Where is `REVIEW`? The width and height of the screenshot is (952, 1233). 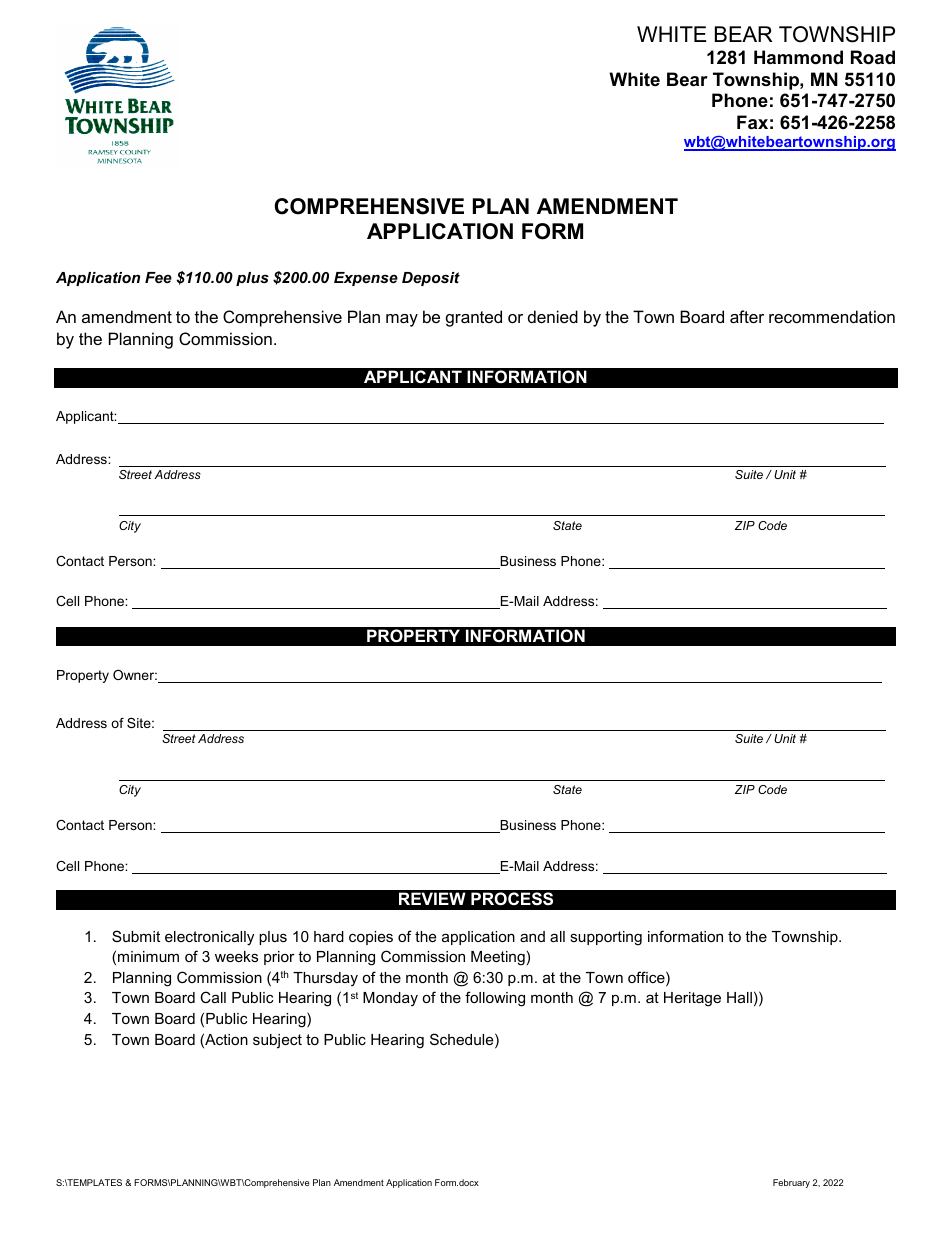 REVIEW is located at coordinates (432, 898).
